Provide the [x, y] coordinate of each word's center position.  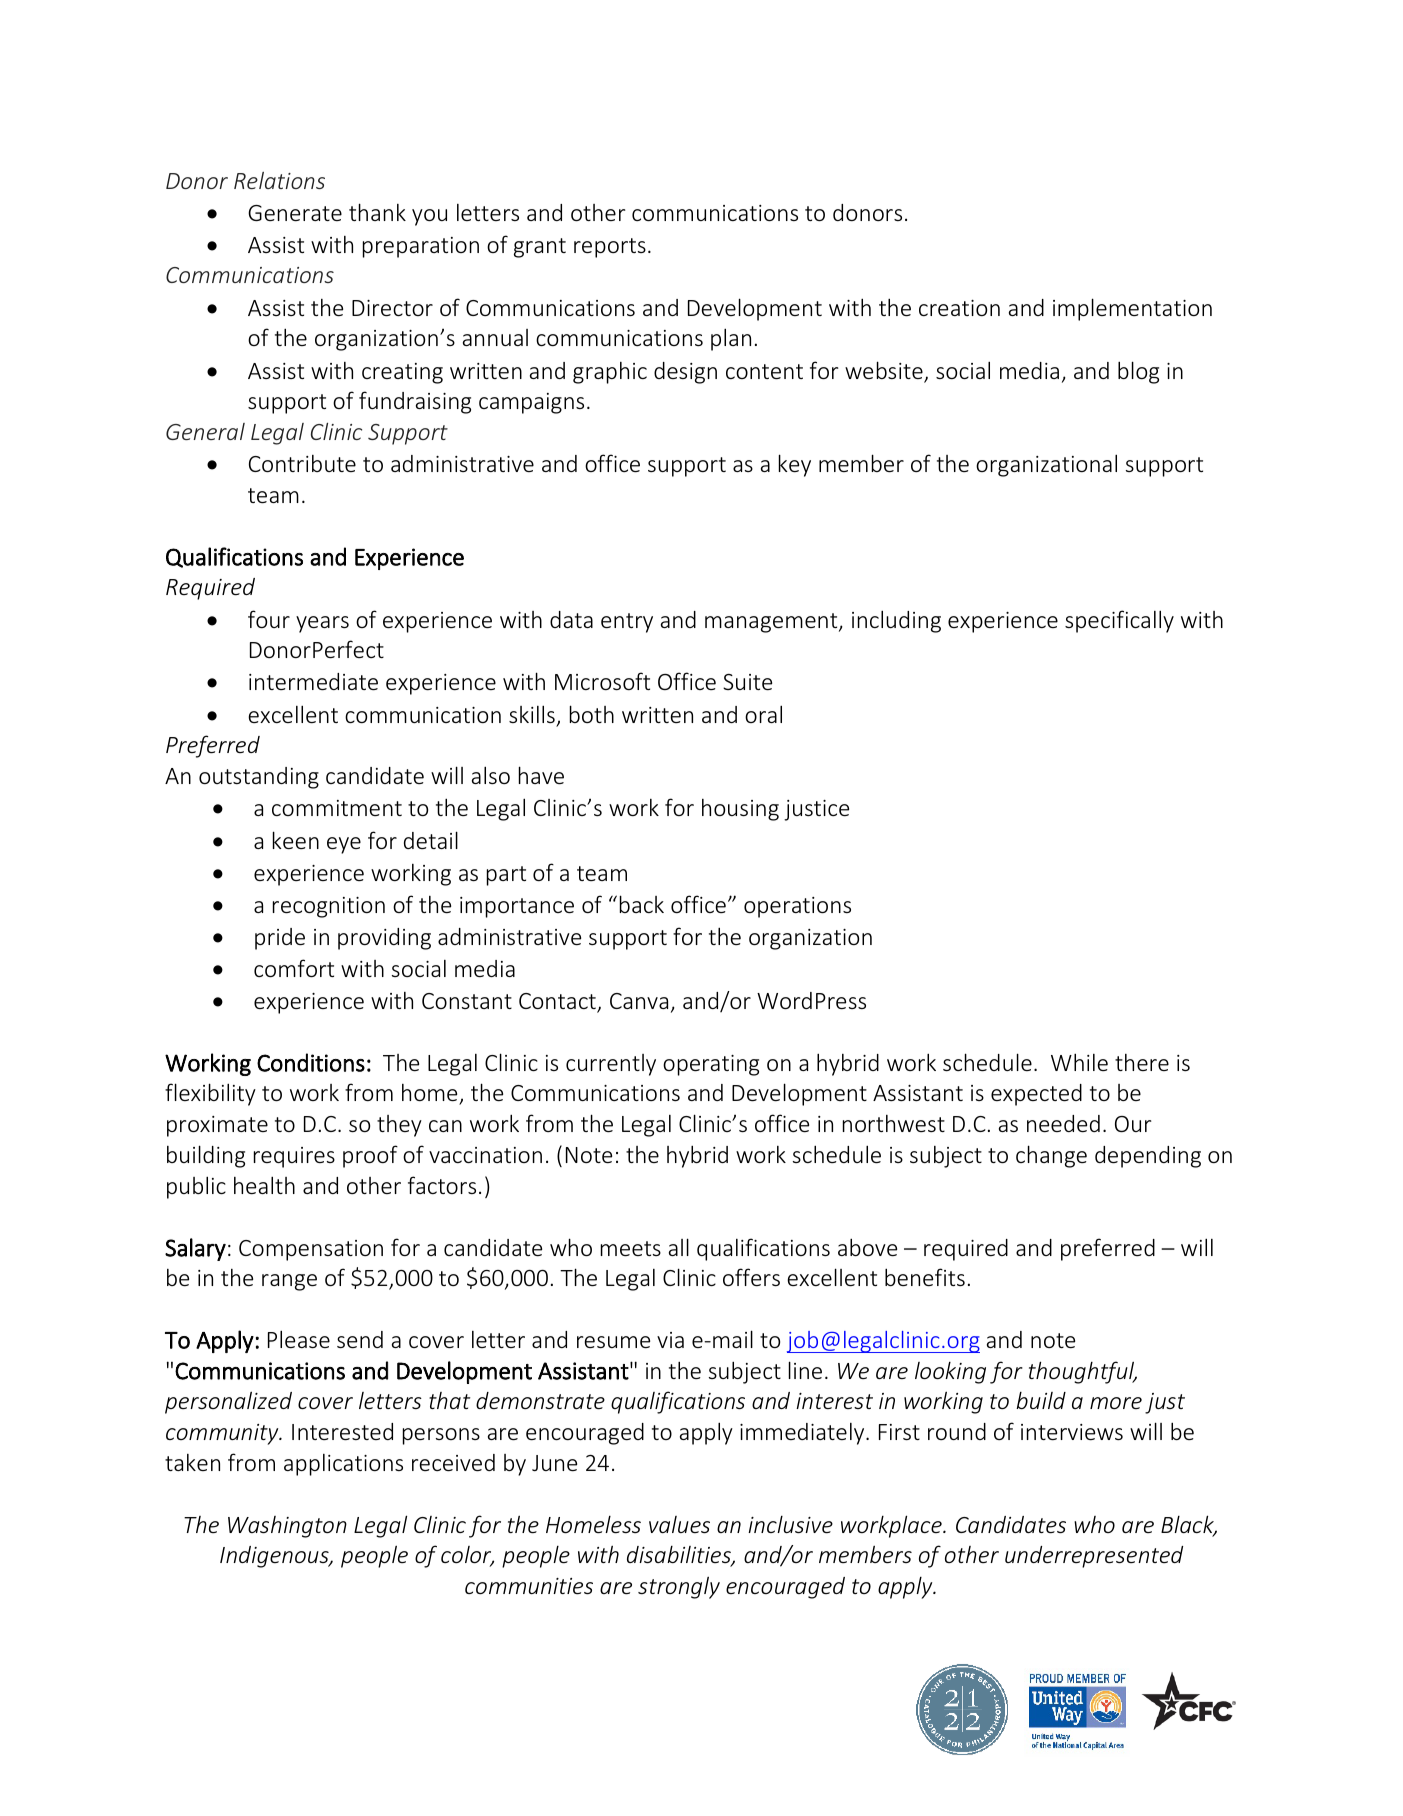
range [289, 1282]
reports [610, 248]
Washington [287, 1527]
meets [631, 1248]
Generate [295, 213]
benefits [925, 1277]
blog [1138, 372]
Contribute [302, 463]
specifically [1119, 621]
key [795, 465]
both [592, 714]
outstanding [259, 778]
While [1079, 1062]
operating [711, 1065]
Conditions [311, 1062]
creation [959, 308]
